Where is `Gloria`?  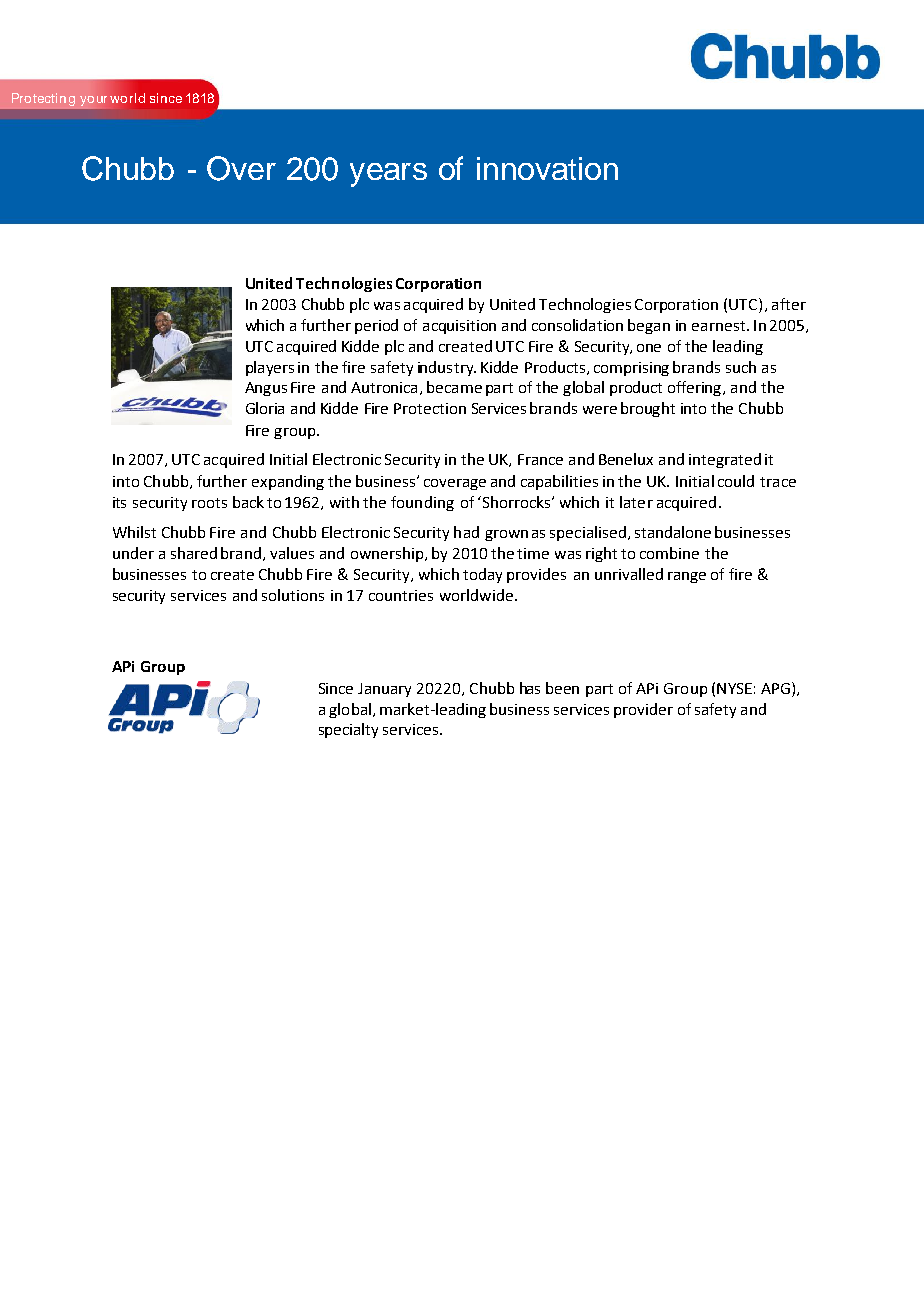
Gloria is located at coordinates (265, 408).
